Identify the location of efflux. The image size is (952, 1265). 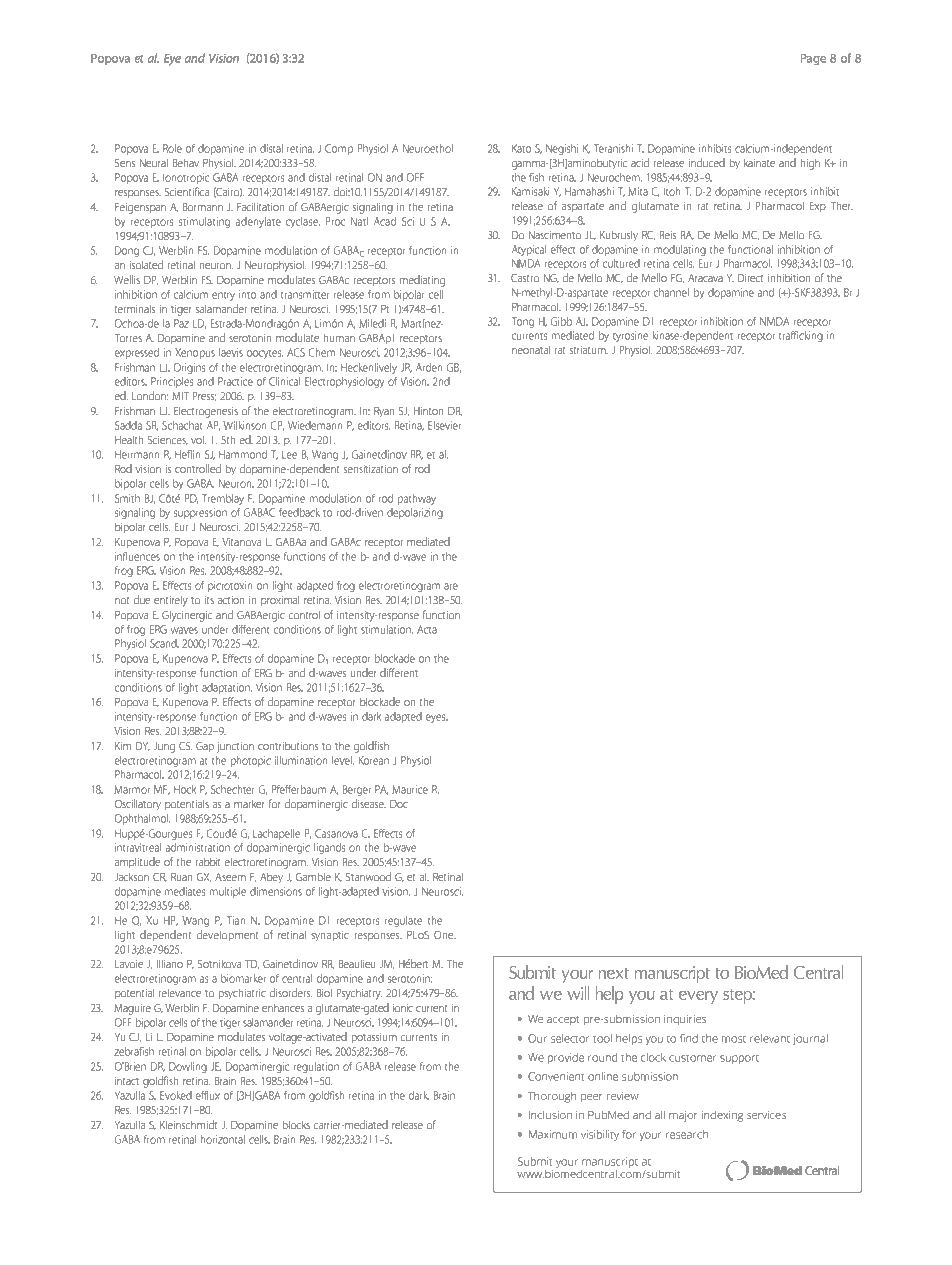
(208, 1095).
